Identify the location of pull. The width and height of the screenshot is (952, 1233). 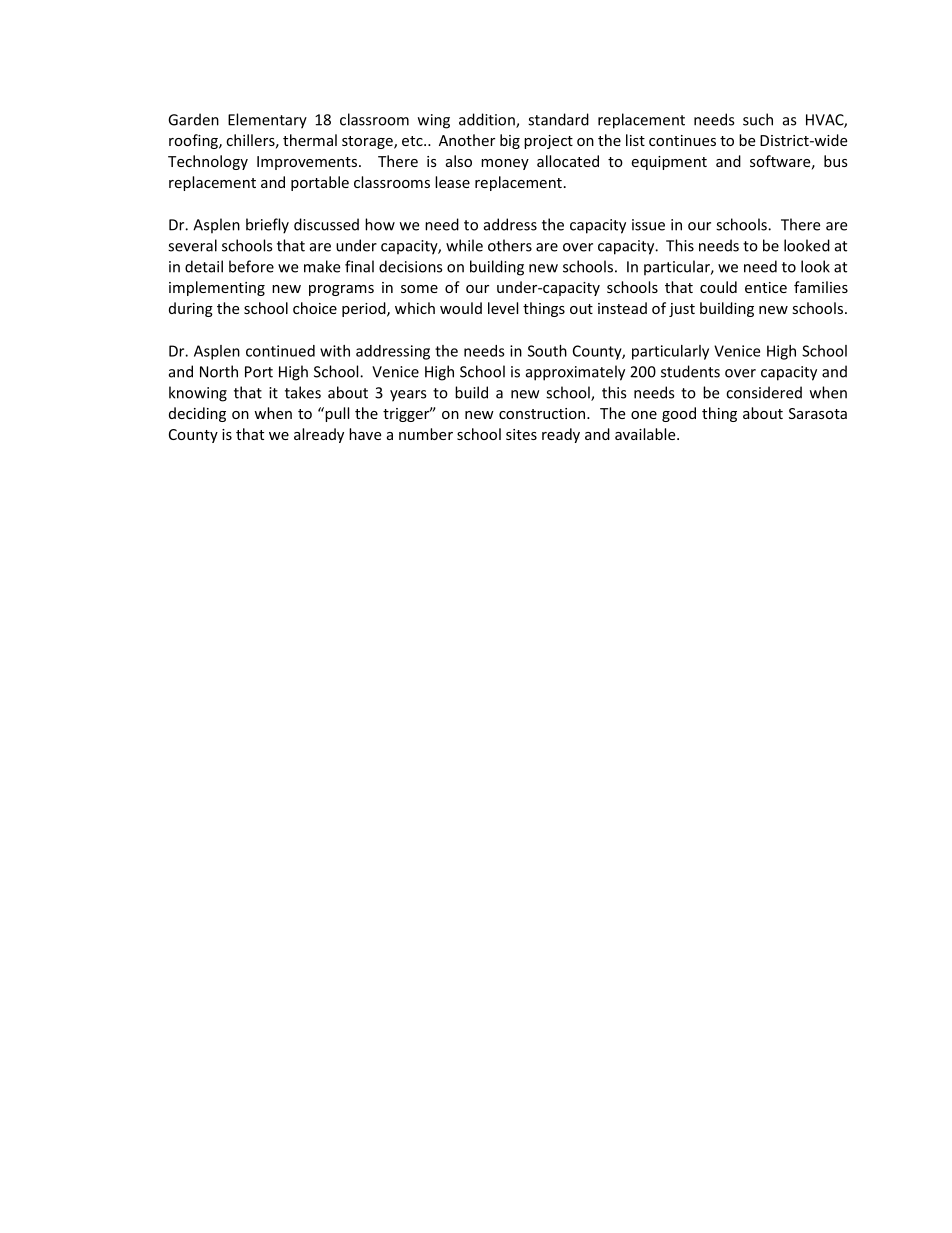
(336, 414).
